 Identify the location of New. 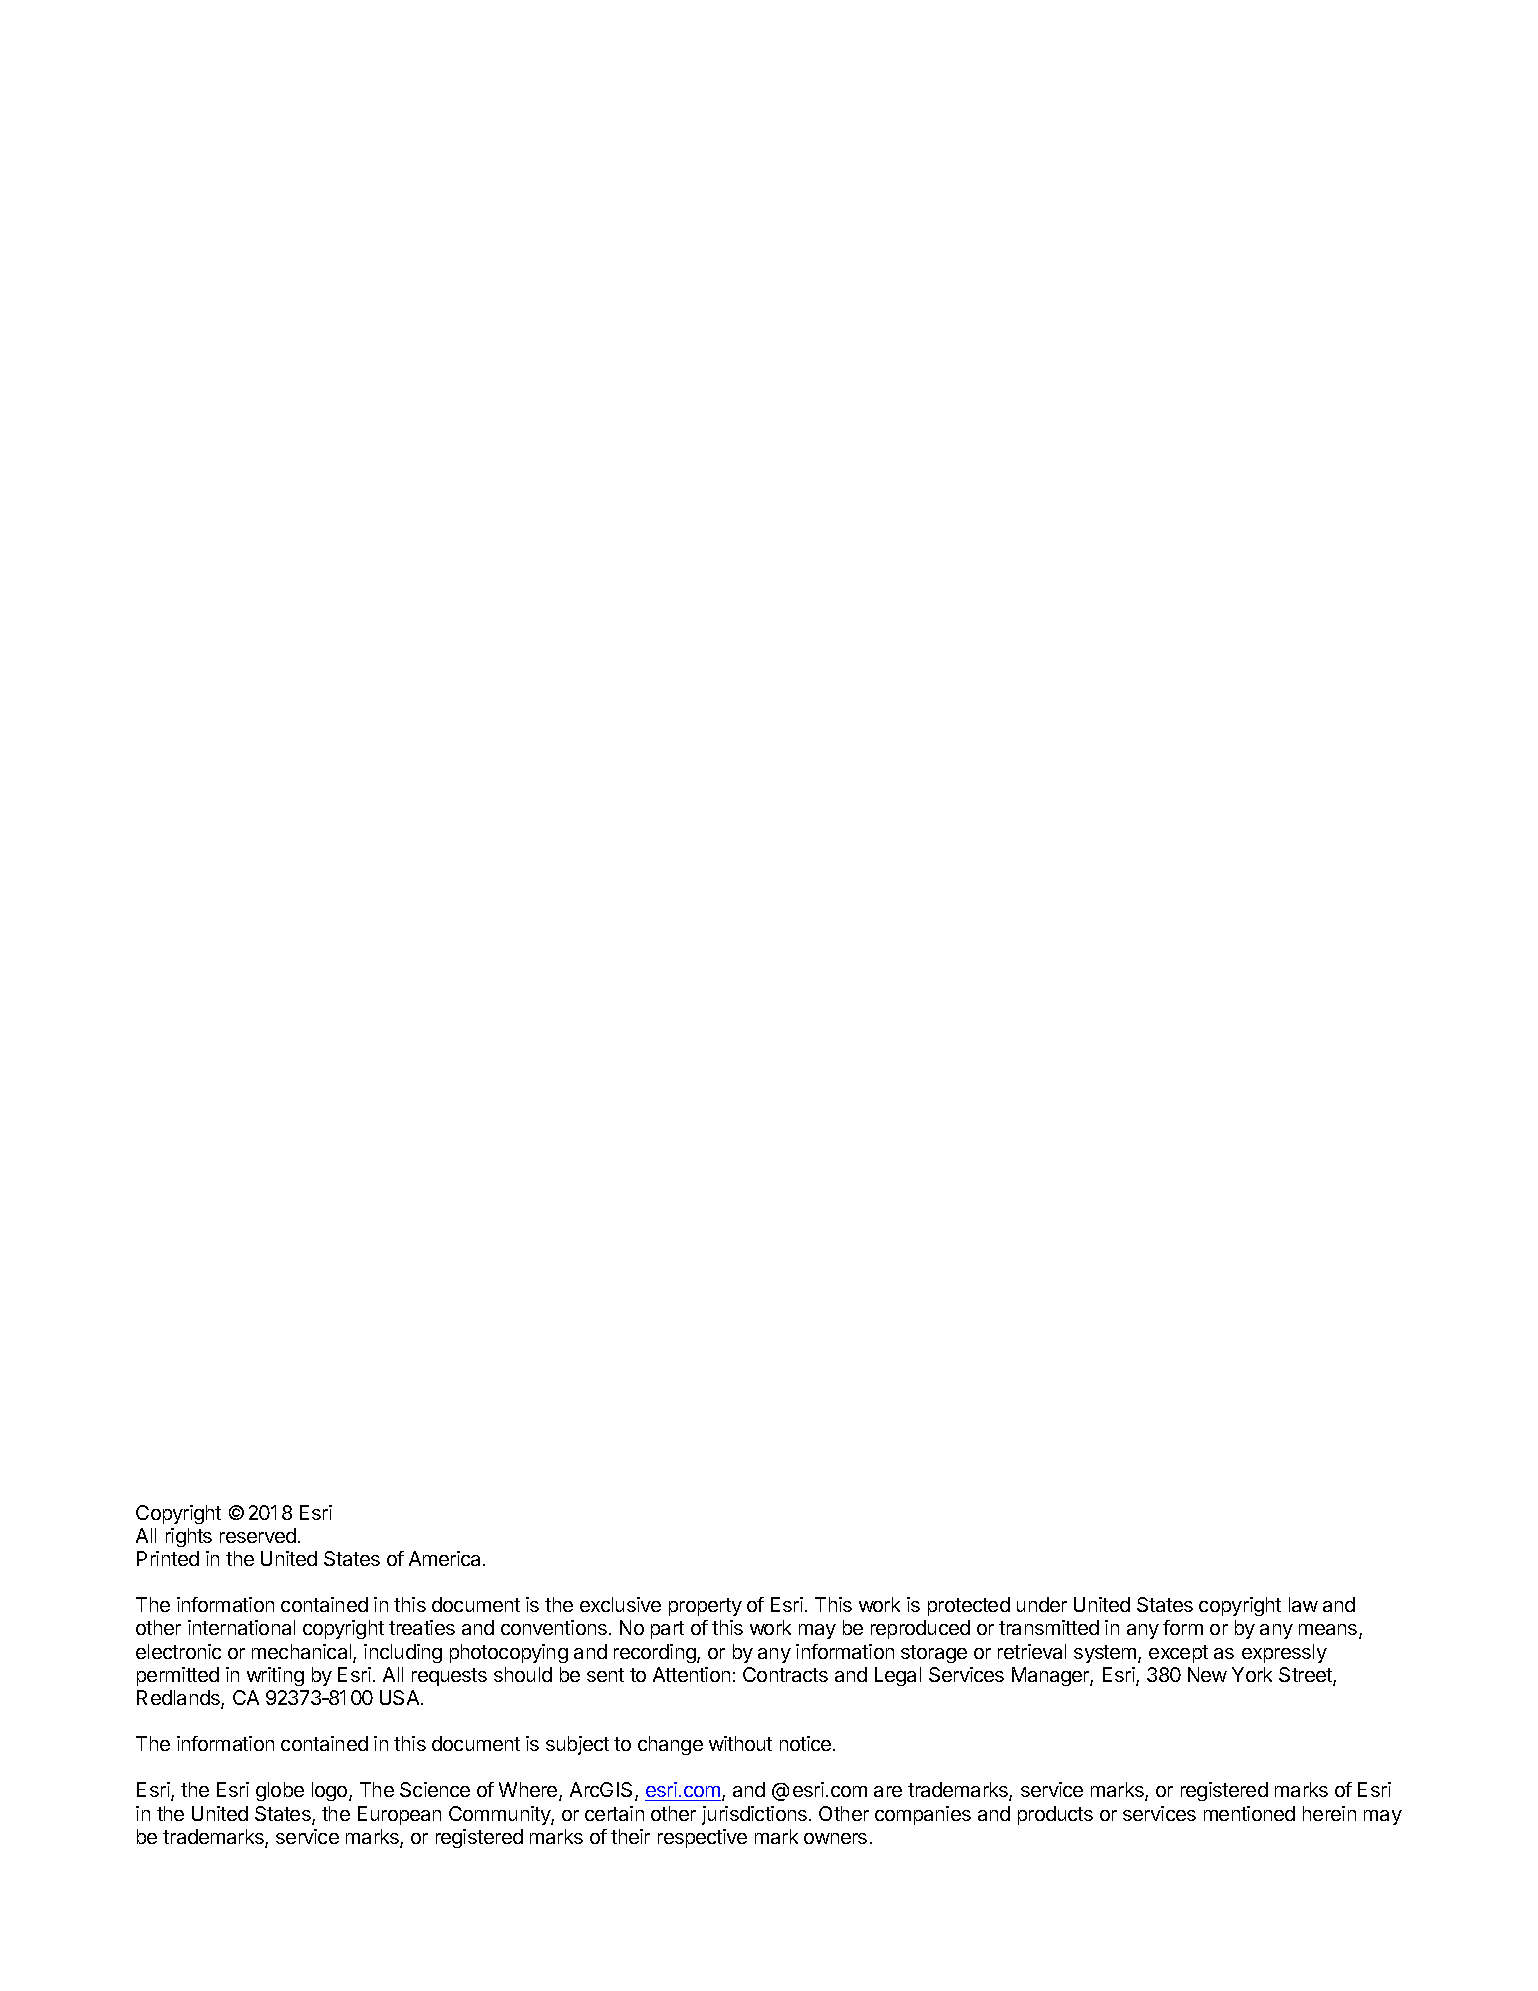
(1207, 1674).
